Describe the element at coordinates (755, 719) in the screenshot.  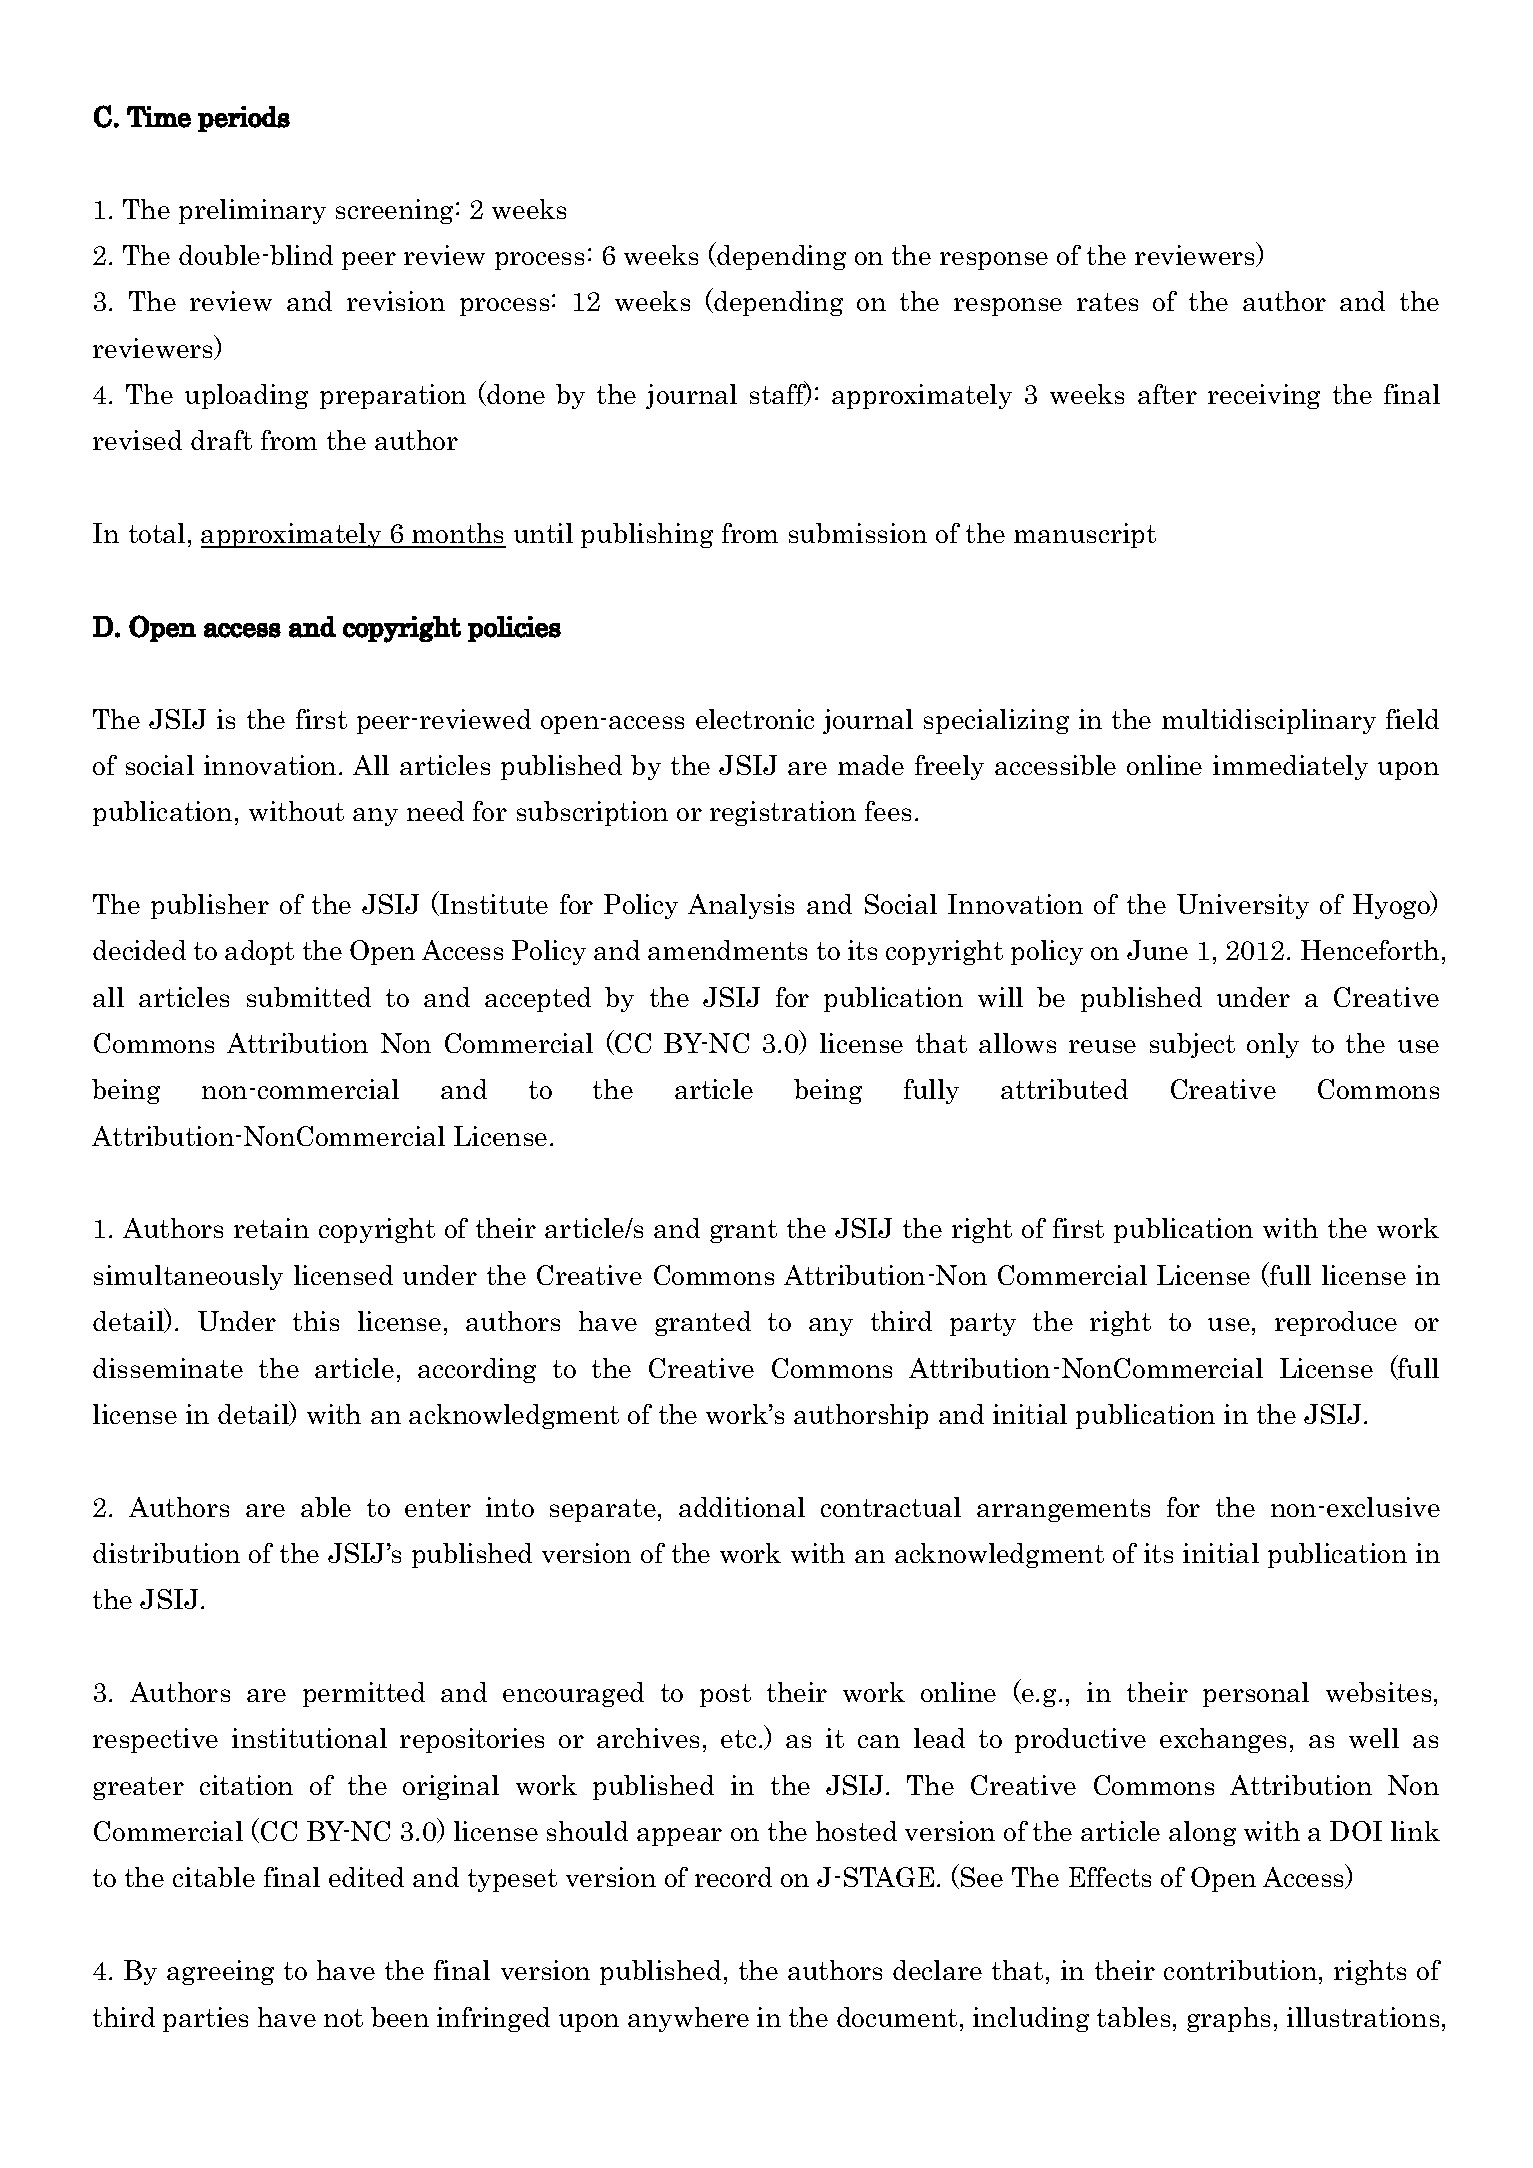
I see `electronic` at that location.
